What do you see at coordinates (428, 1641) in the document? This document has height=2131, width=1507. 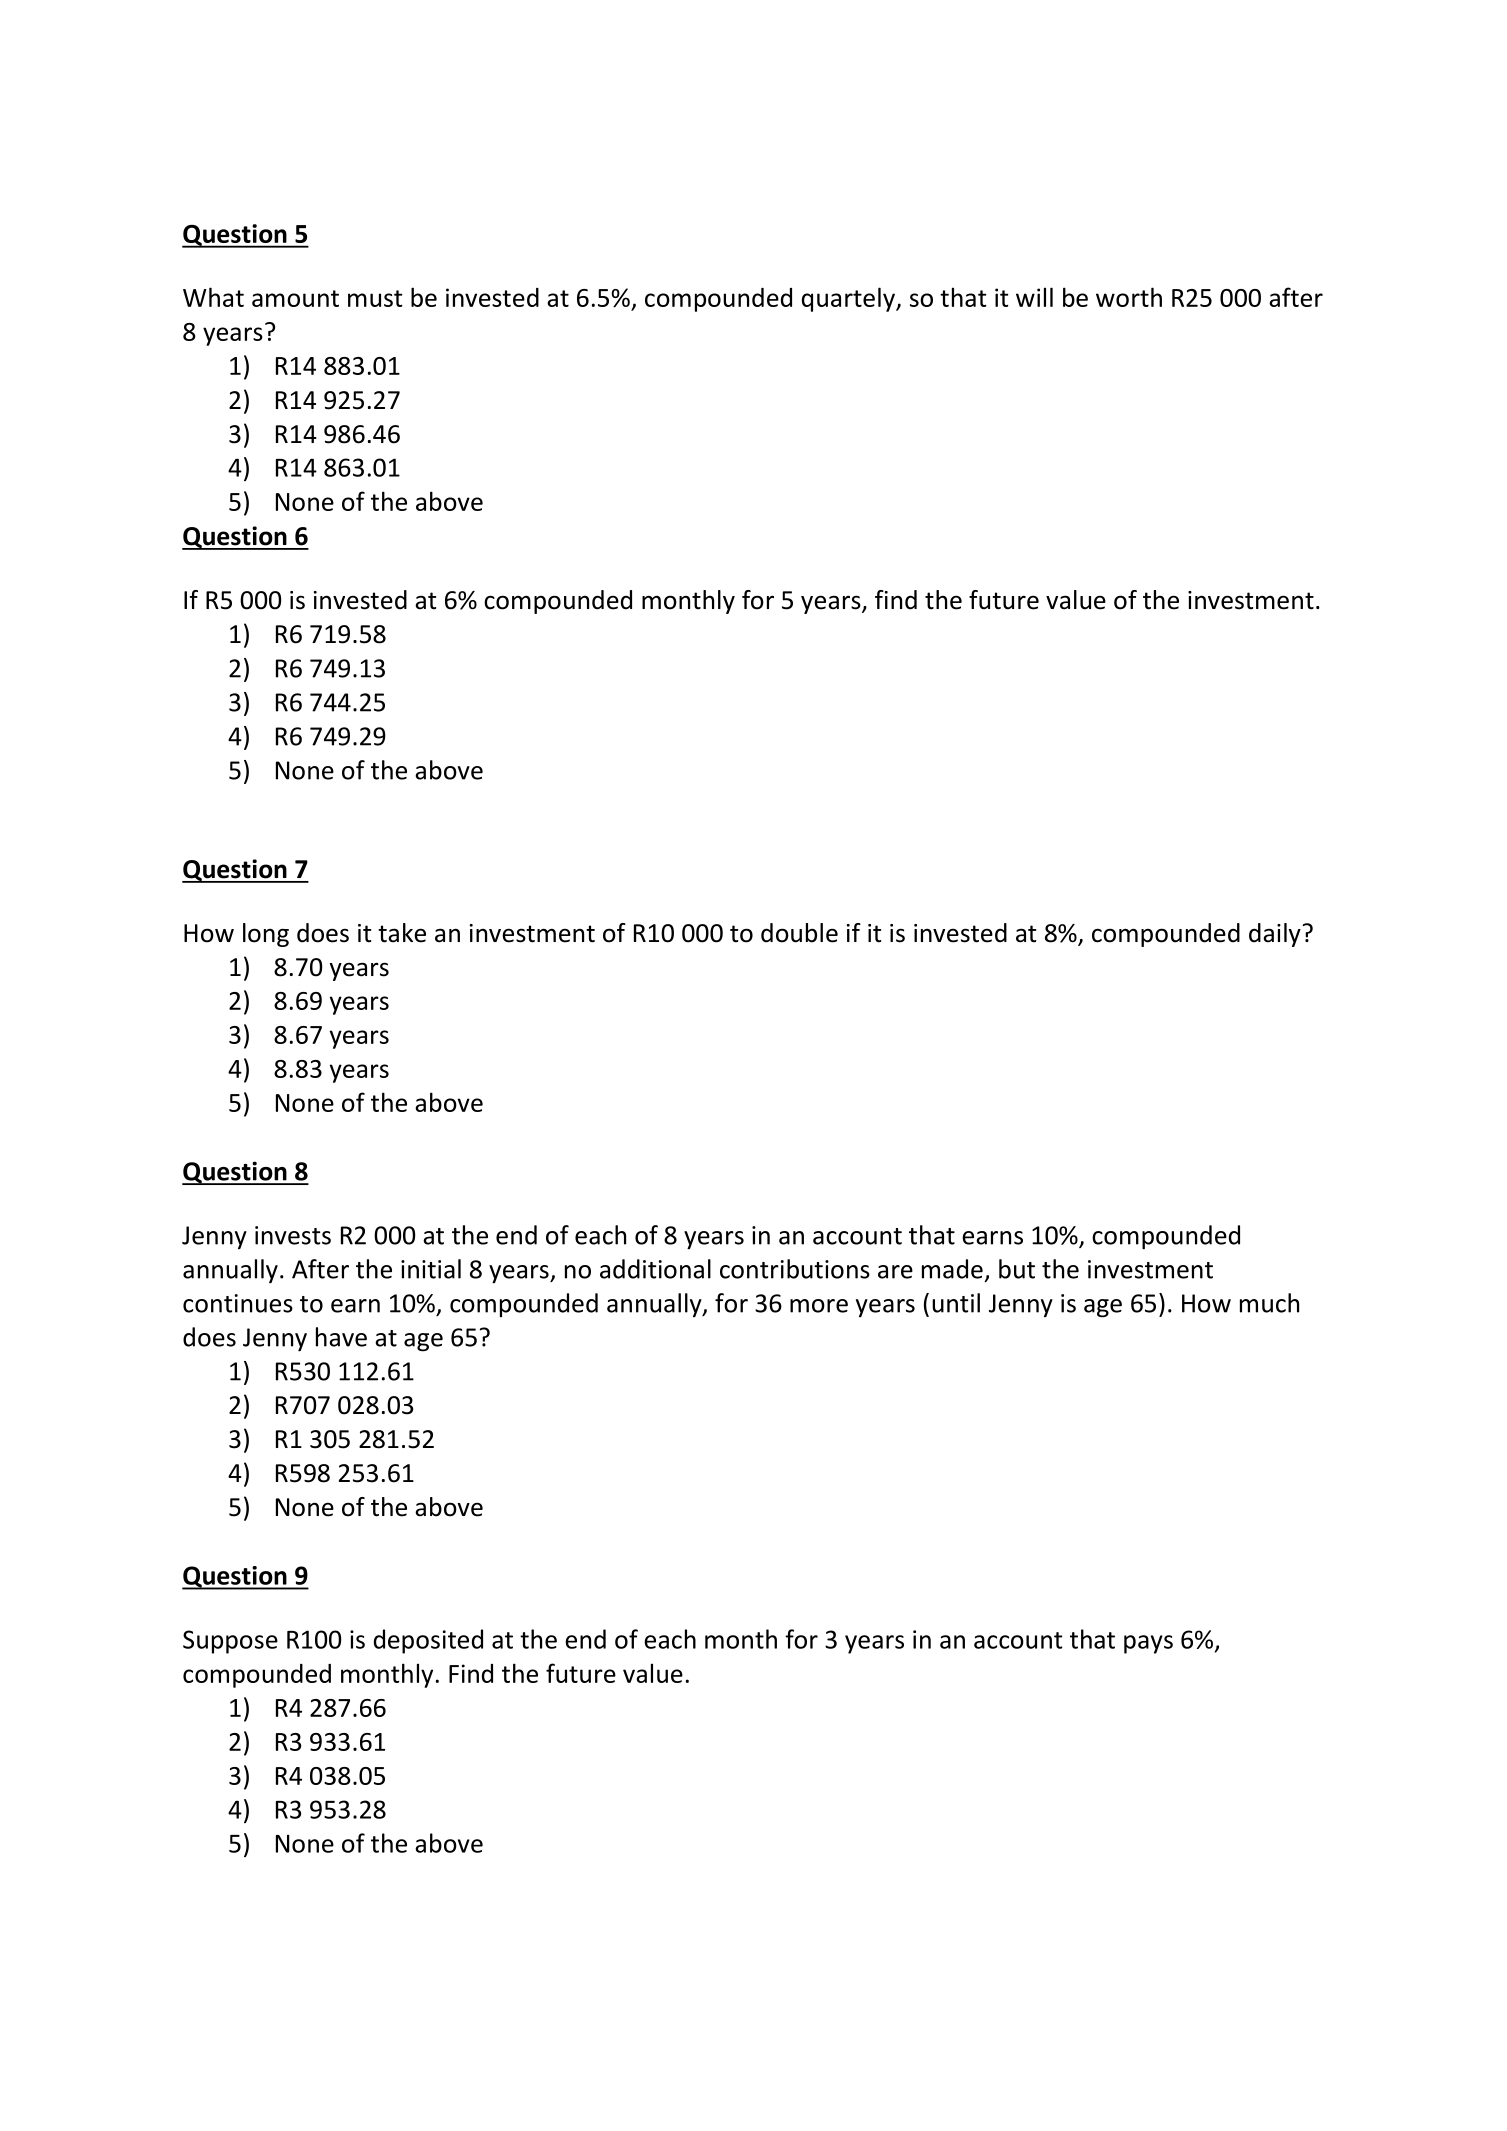 I see `deposited` at bounding box center [428, 1641].
